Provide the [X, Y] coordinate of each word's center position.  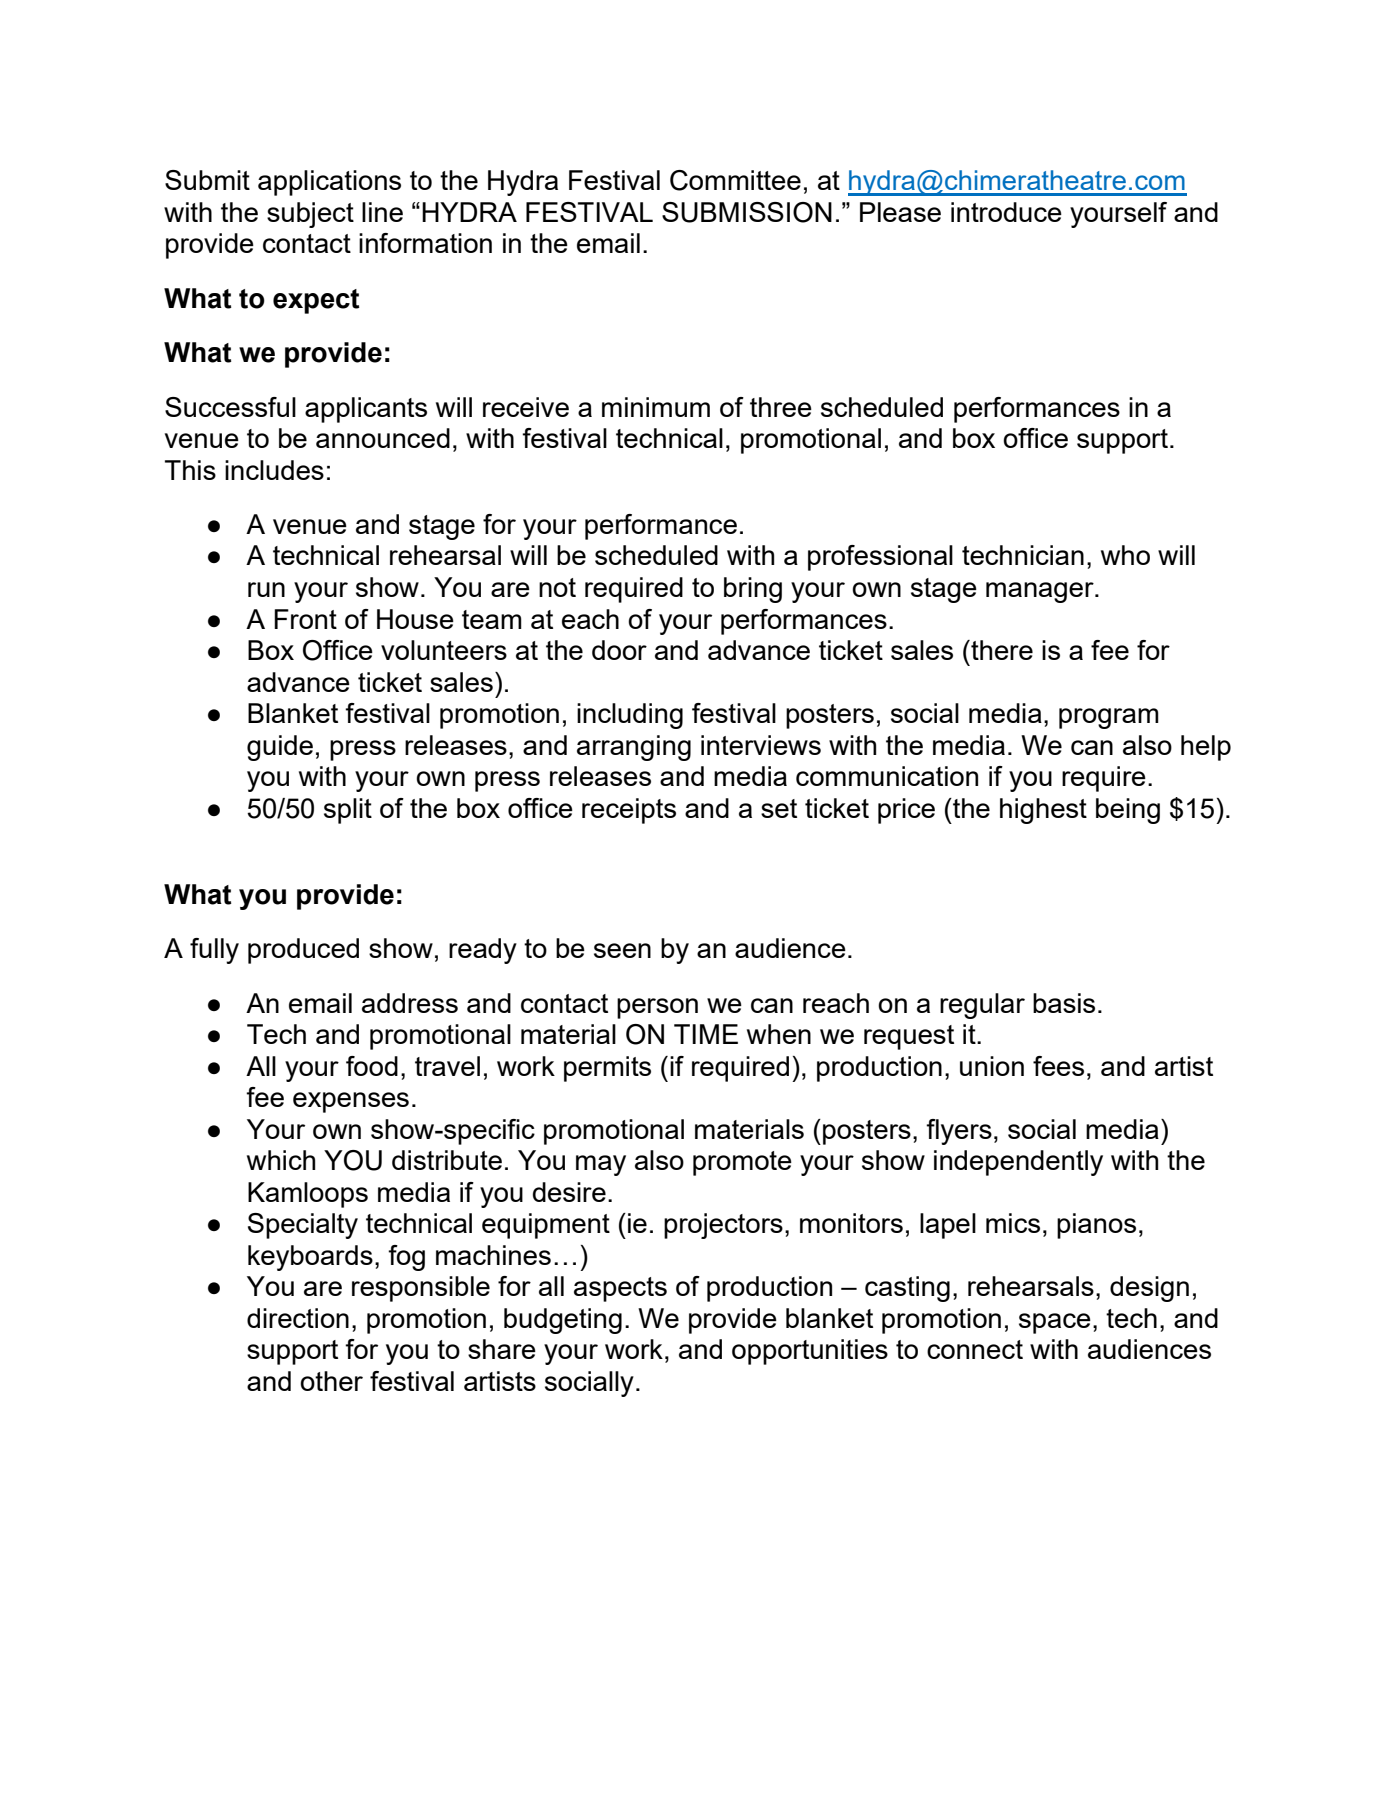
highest [1043, 811]
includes [274, 470]
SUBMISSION [747, 212]
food [372, 1066]
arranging [634, 748]
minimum [656, 407]
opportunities [810, 1352]
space [1055, 1323]
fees [1058, 1066]
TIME [706, 1034]
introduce [1006, 212]
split [348, 811]
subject [310, 215]
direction [298, 1318]
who [1125, 555]
